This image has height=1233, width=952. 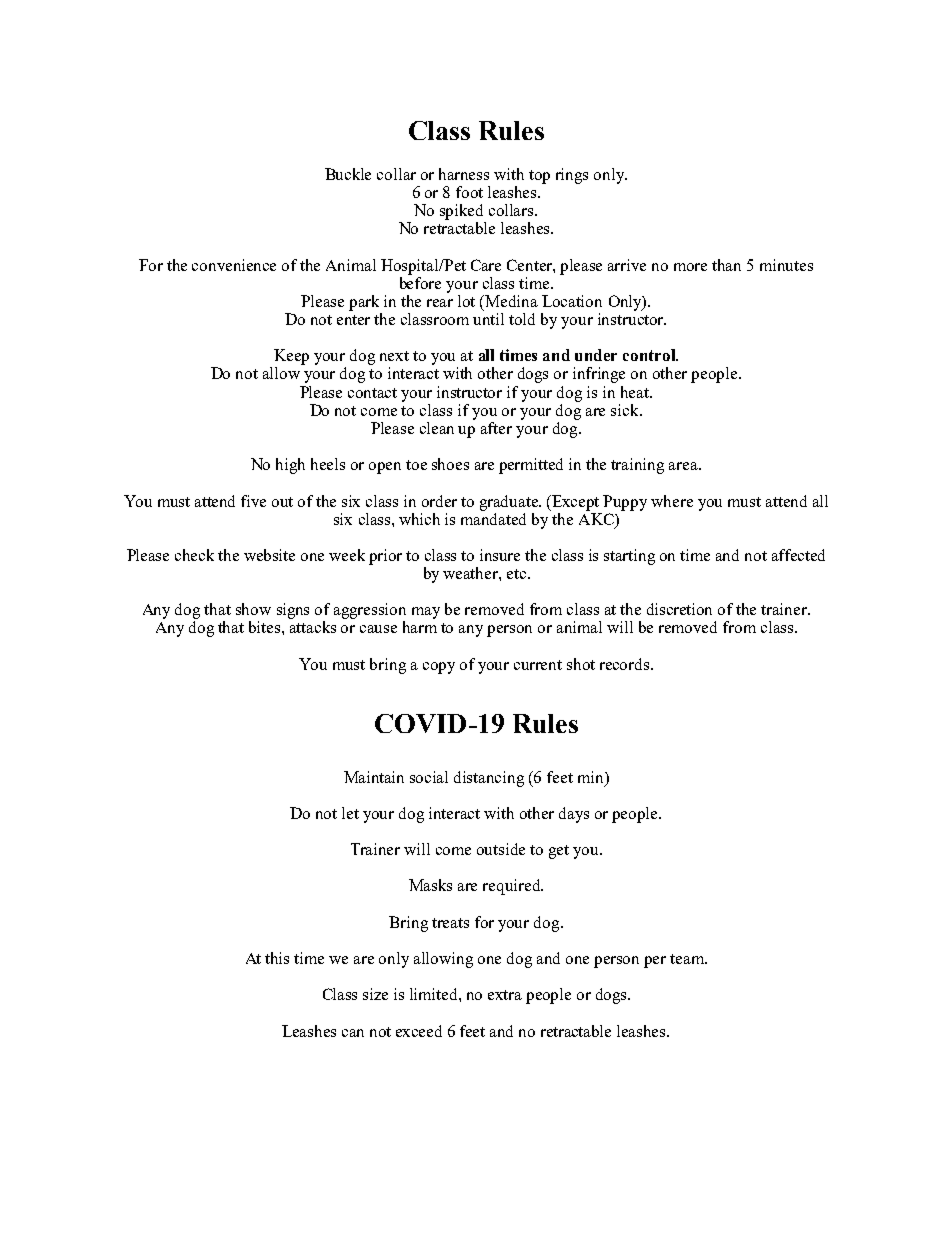 What do you see at coordinates (574, 815) in the image?
I see `days` at bounding box center [574, 815].
